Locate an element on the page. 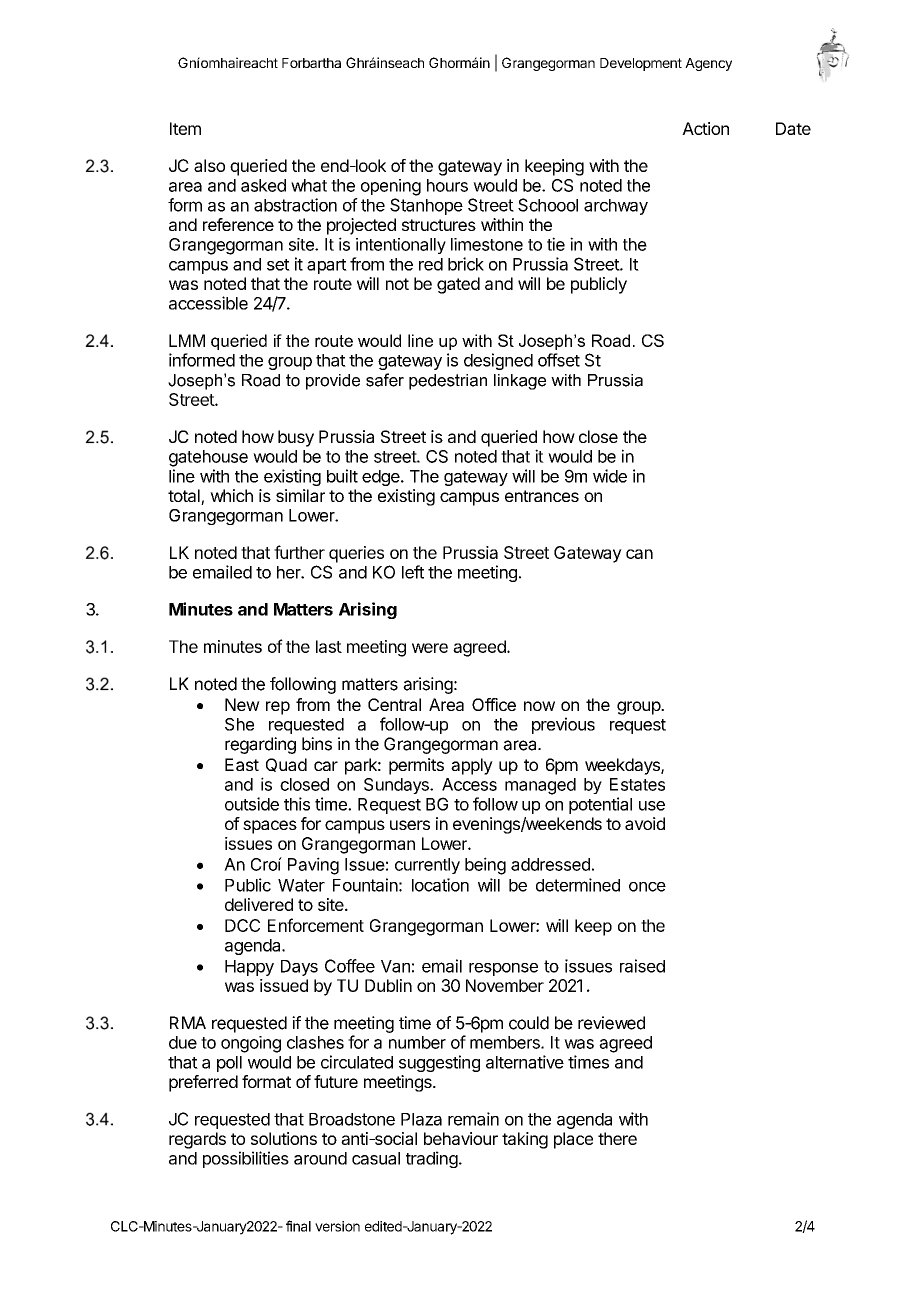 The image size is (924, 1308). hours is located at coordinates (447, 185).
